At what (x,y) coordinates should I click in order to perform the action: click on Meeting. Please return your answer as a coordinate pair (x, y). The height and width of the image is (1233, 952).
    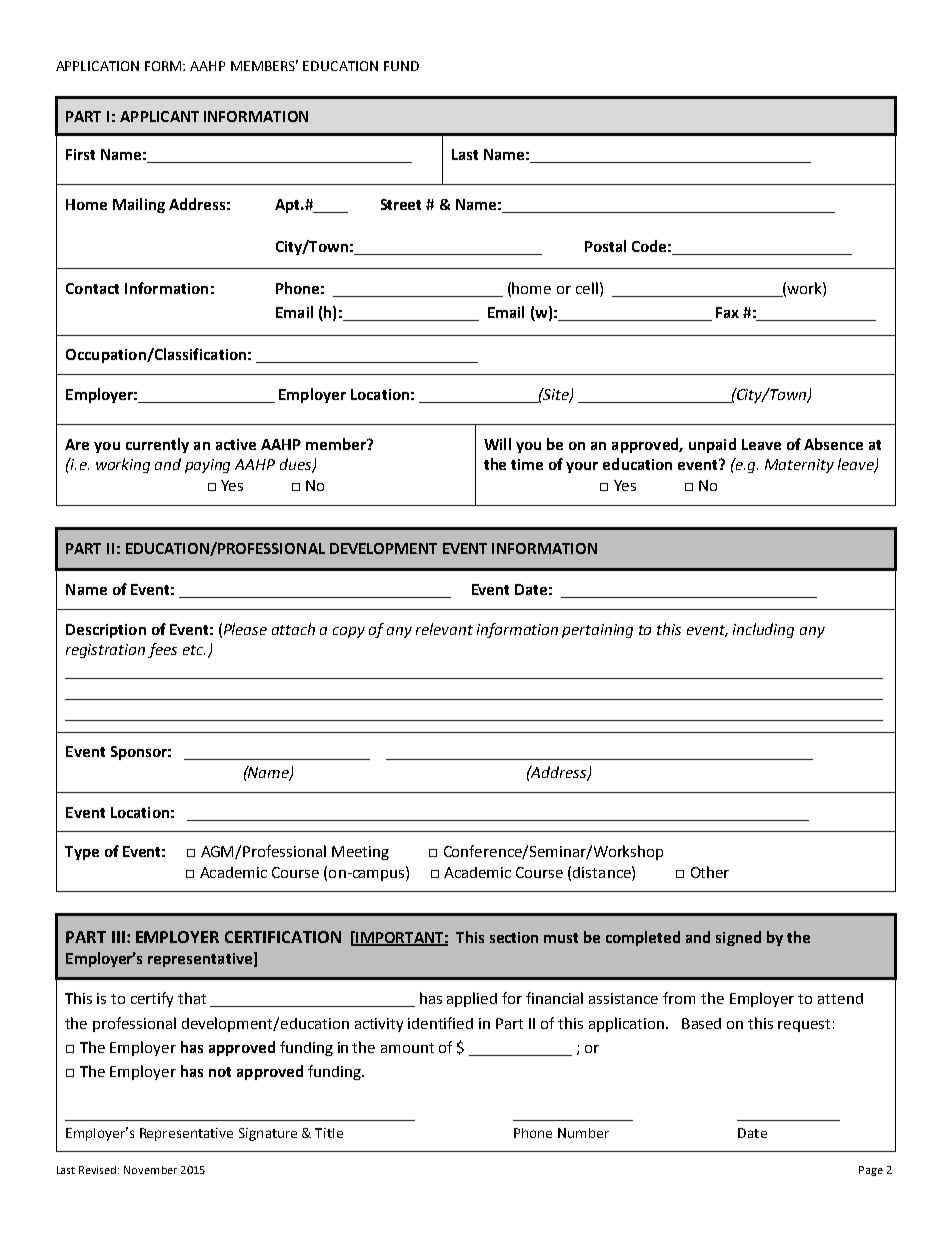
    Looking at the image, I should click on (360, 853).
